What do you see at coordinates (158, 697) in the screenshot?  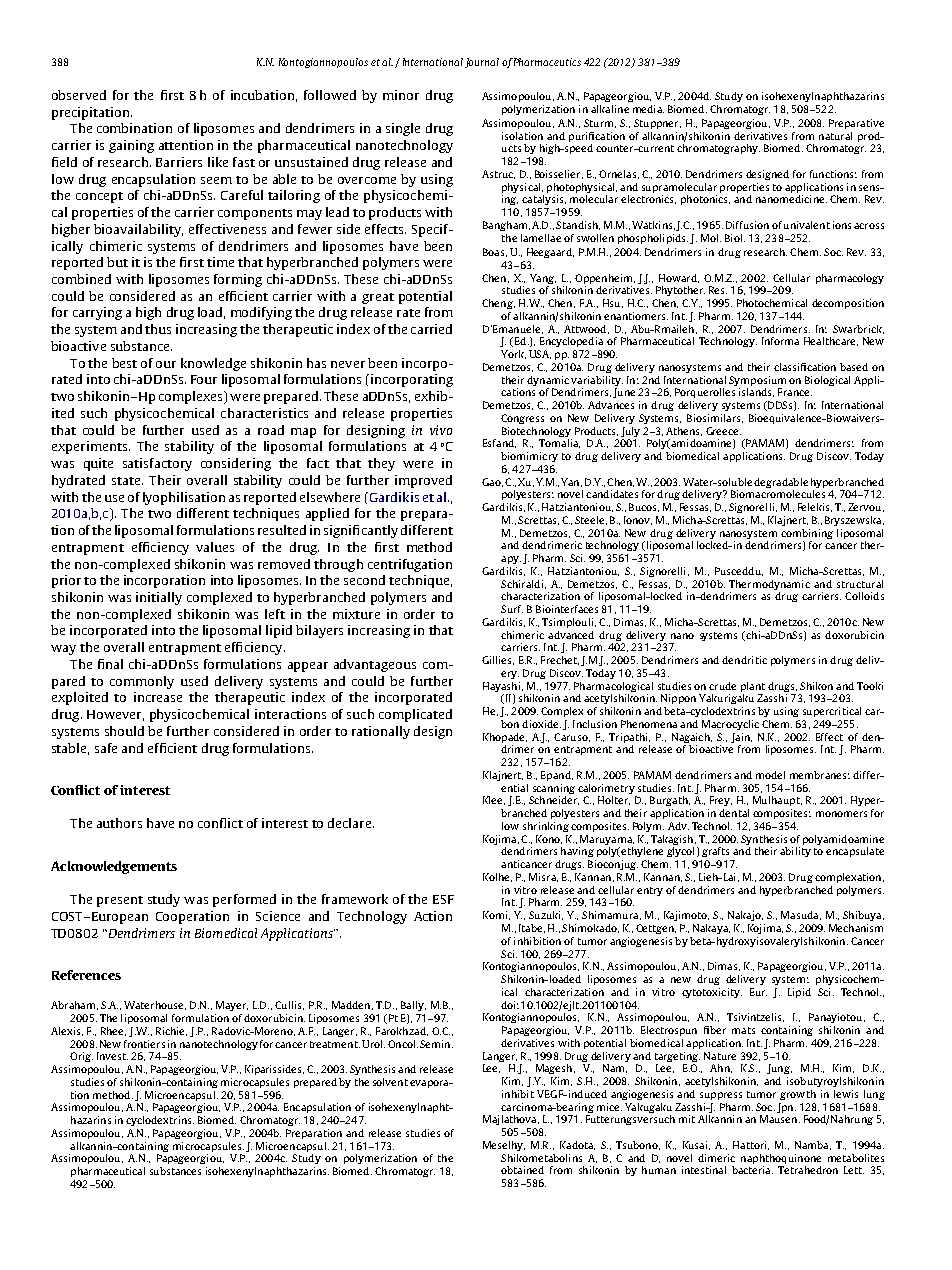 I see `increase` at bounding box center [158, 697].
